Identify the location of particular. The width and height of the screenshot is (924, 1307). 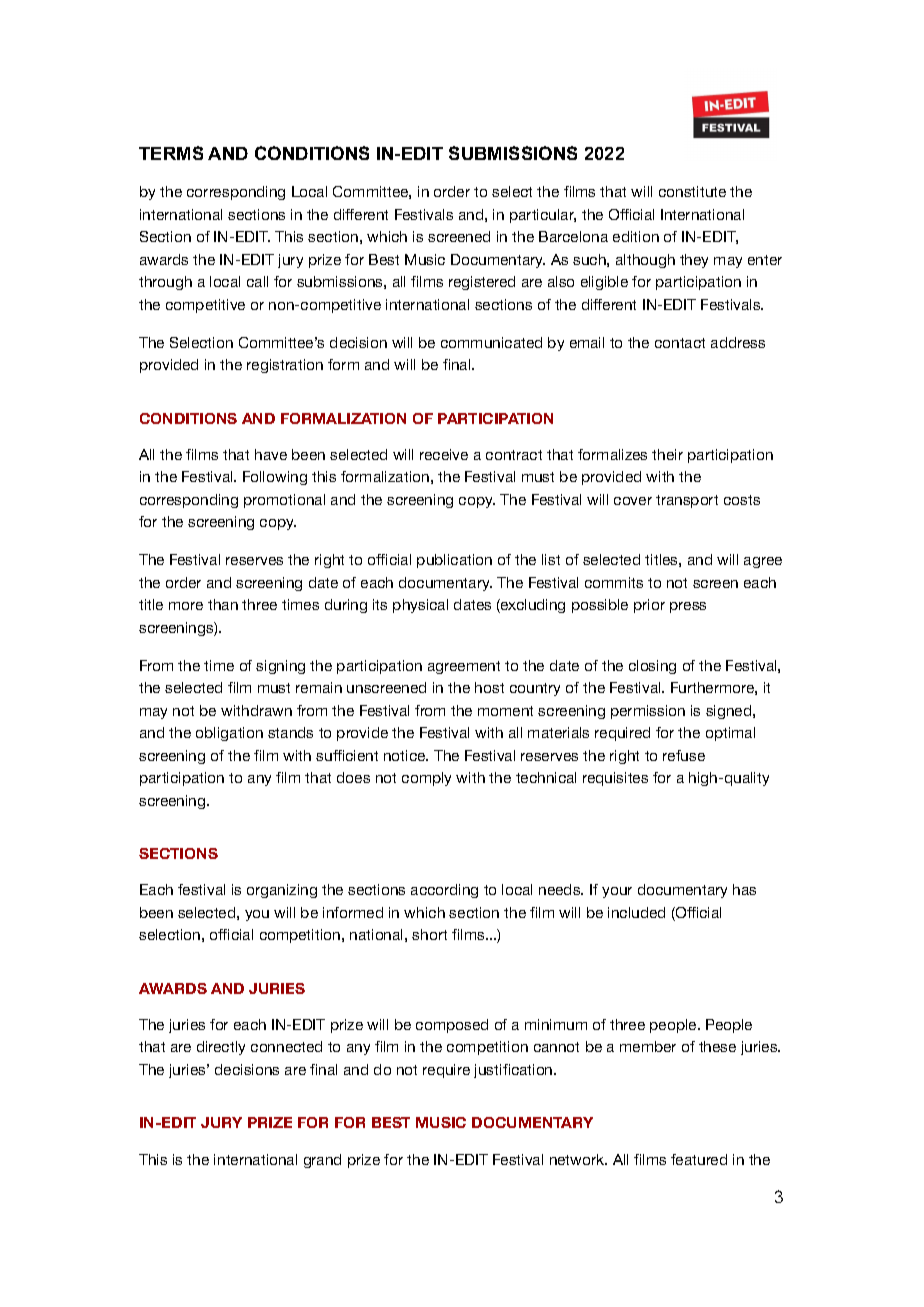
(543, 216).
